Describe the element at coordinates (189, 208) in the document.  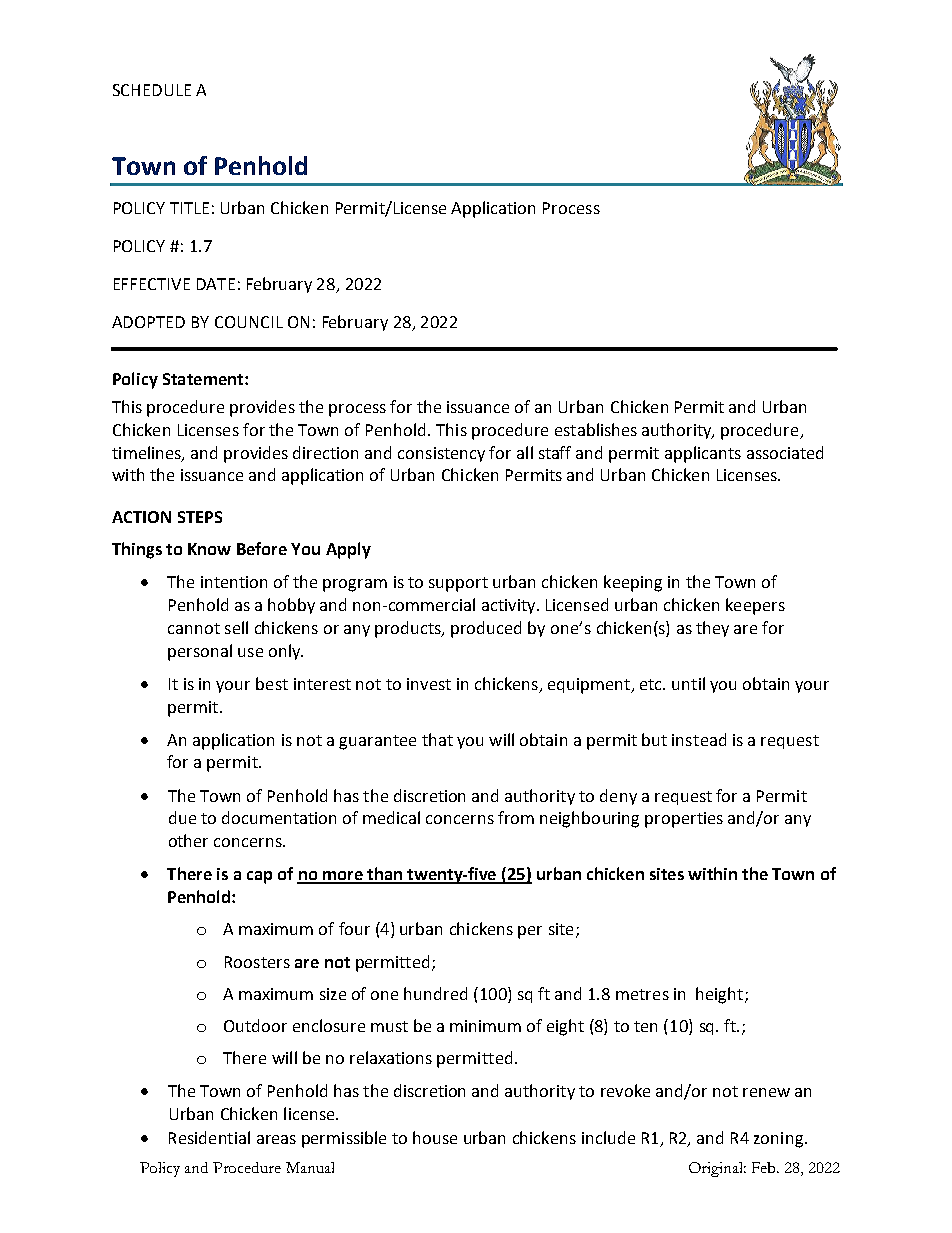
I see `TITLE` at that location.
